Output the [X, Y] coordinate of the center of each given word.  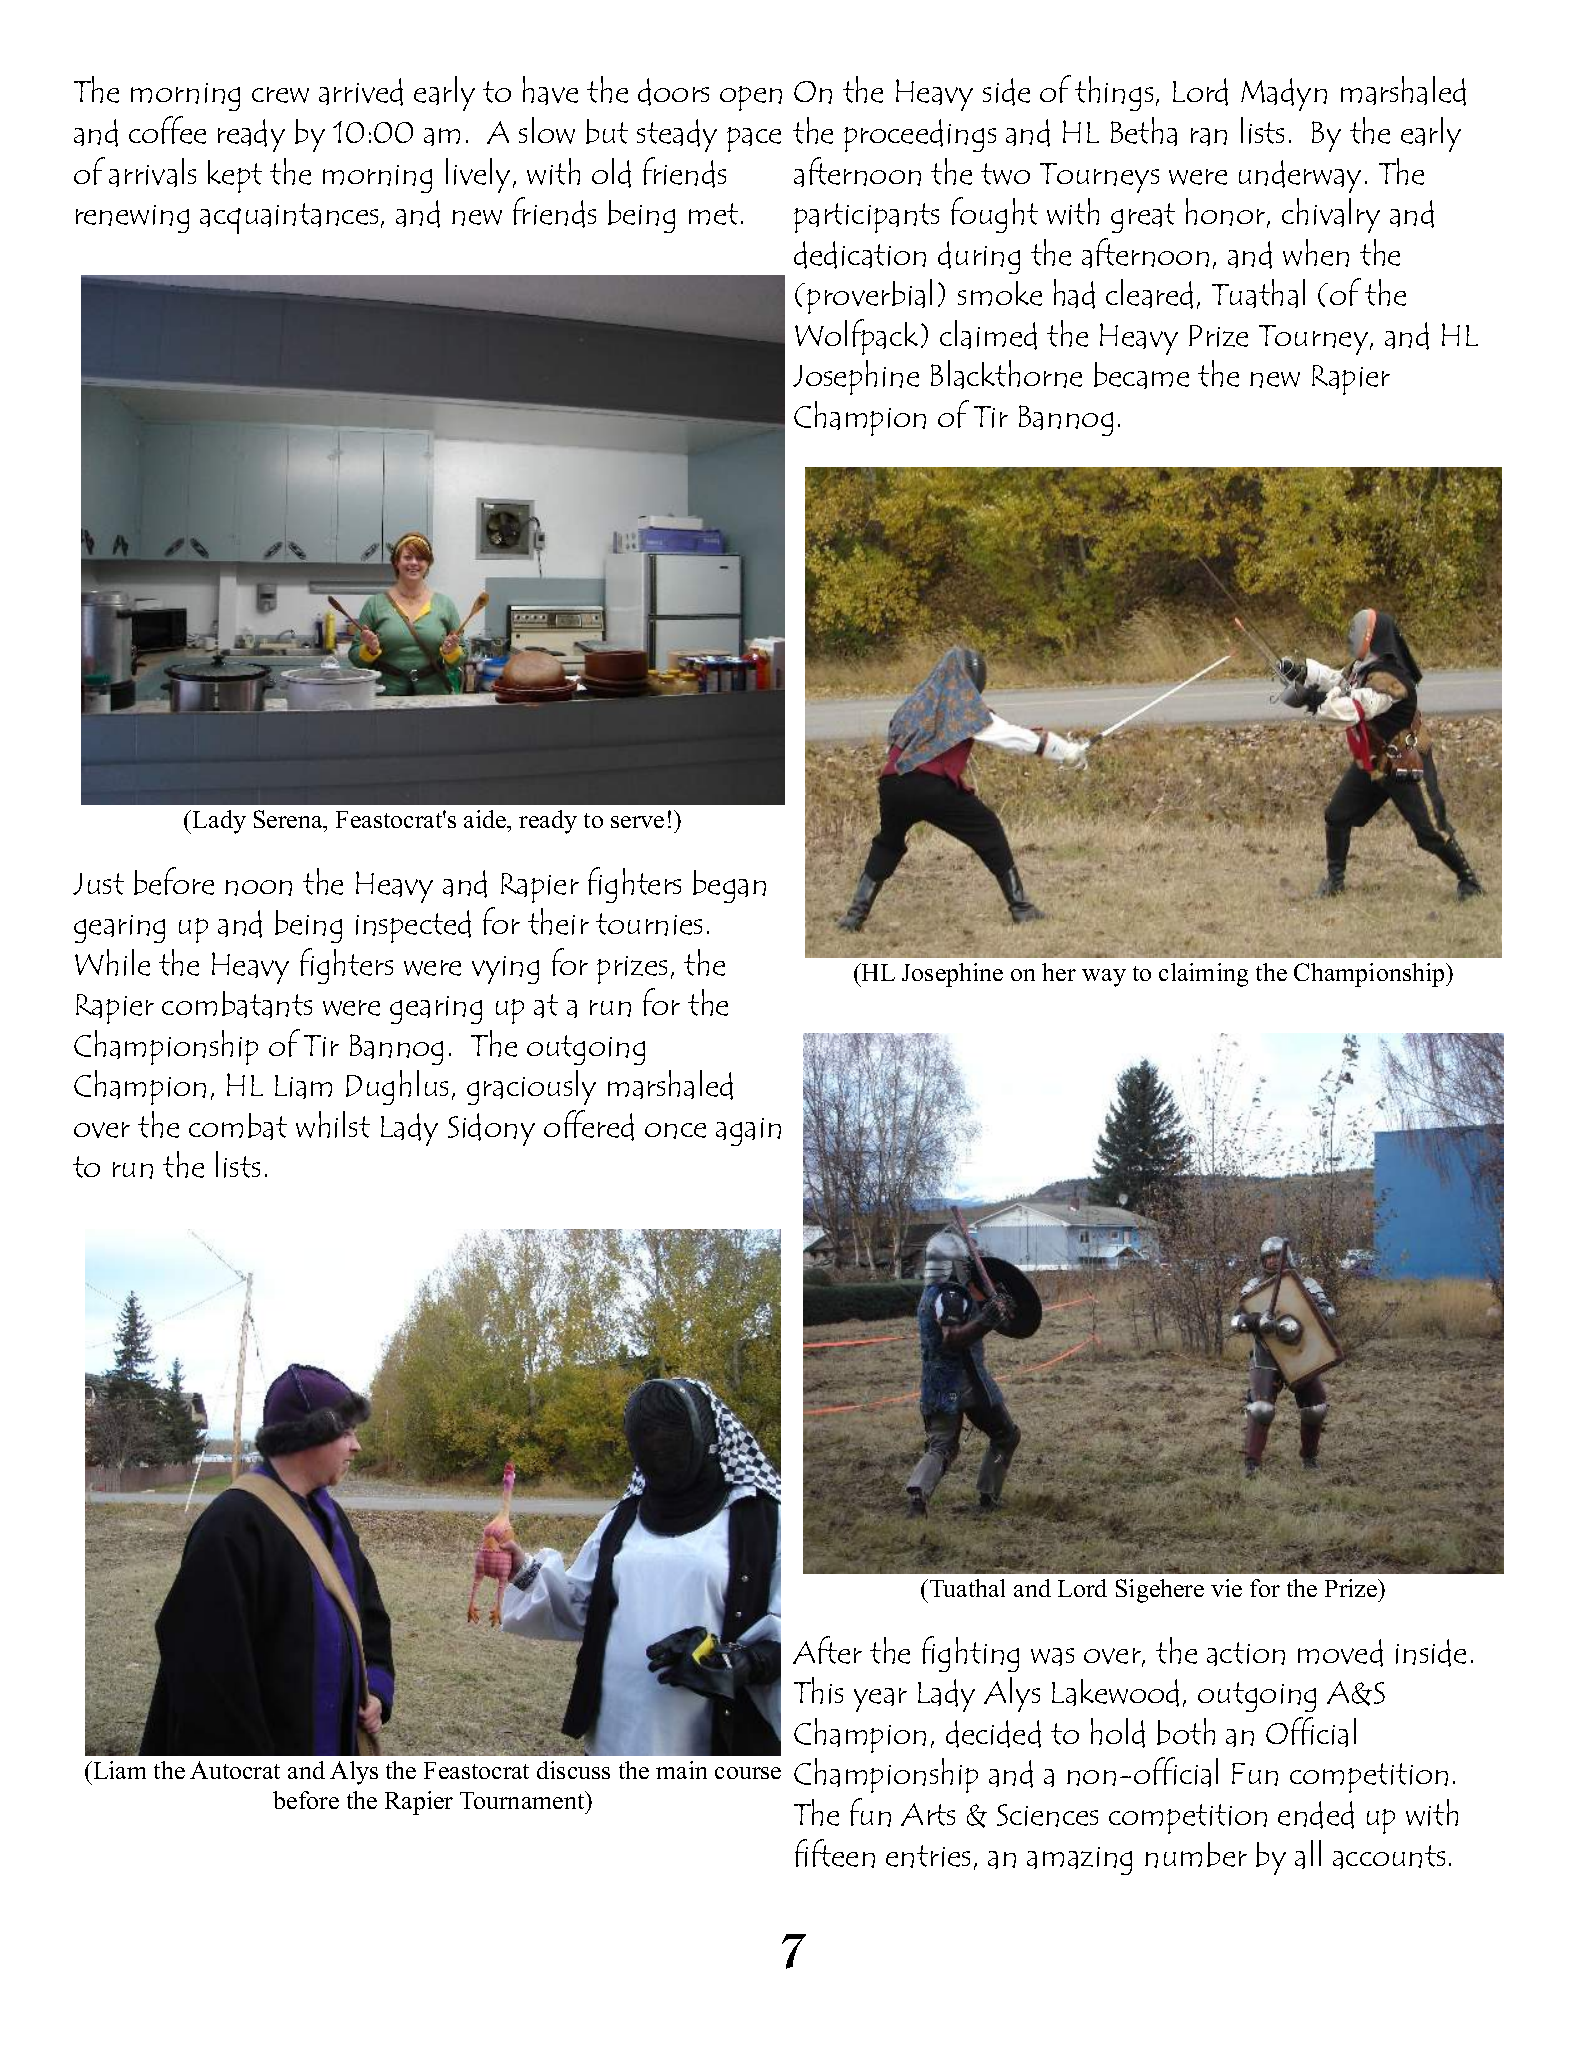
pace [754, 139]
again [748, 1132]
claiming [1203, 975]
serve [637, 822]
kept [235, 176]
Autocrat [235, 1770]
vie [1226, 1588]
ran [1209, 137]
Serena [289, 819]
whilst [333, 1124]
